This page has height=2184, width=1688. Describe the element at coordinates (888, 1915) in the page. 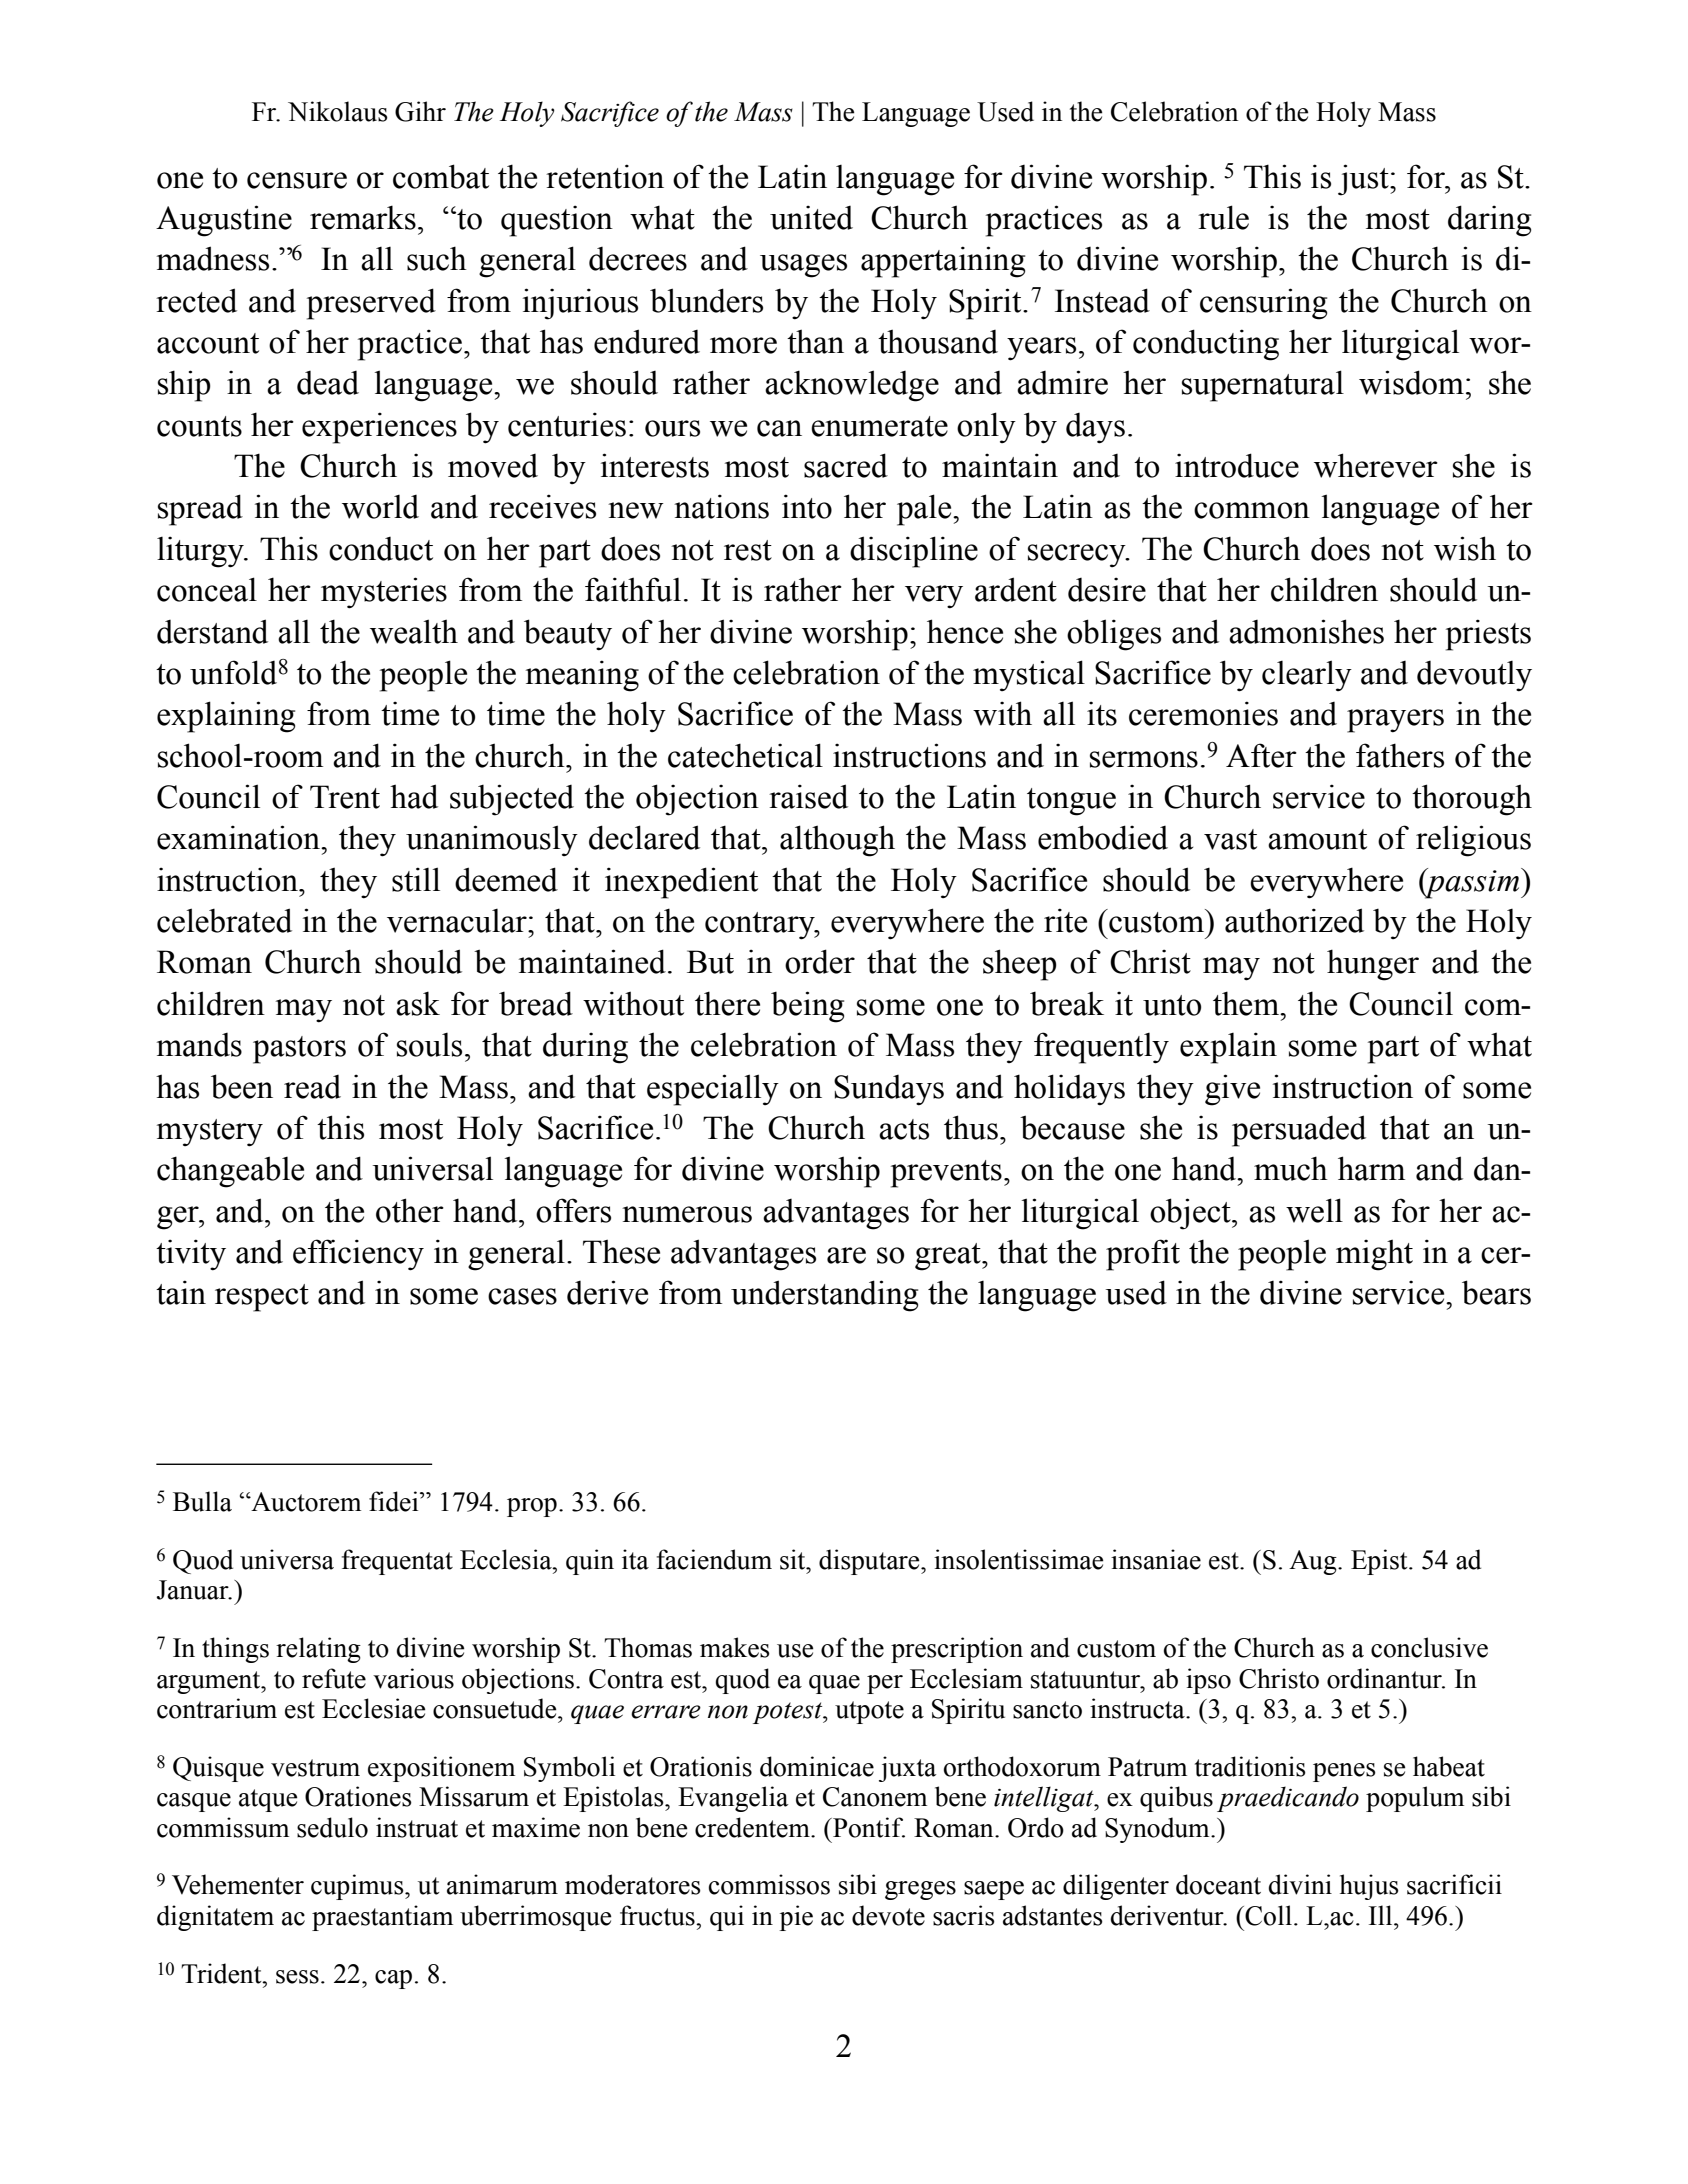

I see `devote` at that location.
